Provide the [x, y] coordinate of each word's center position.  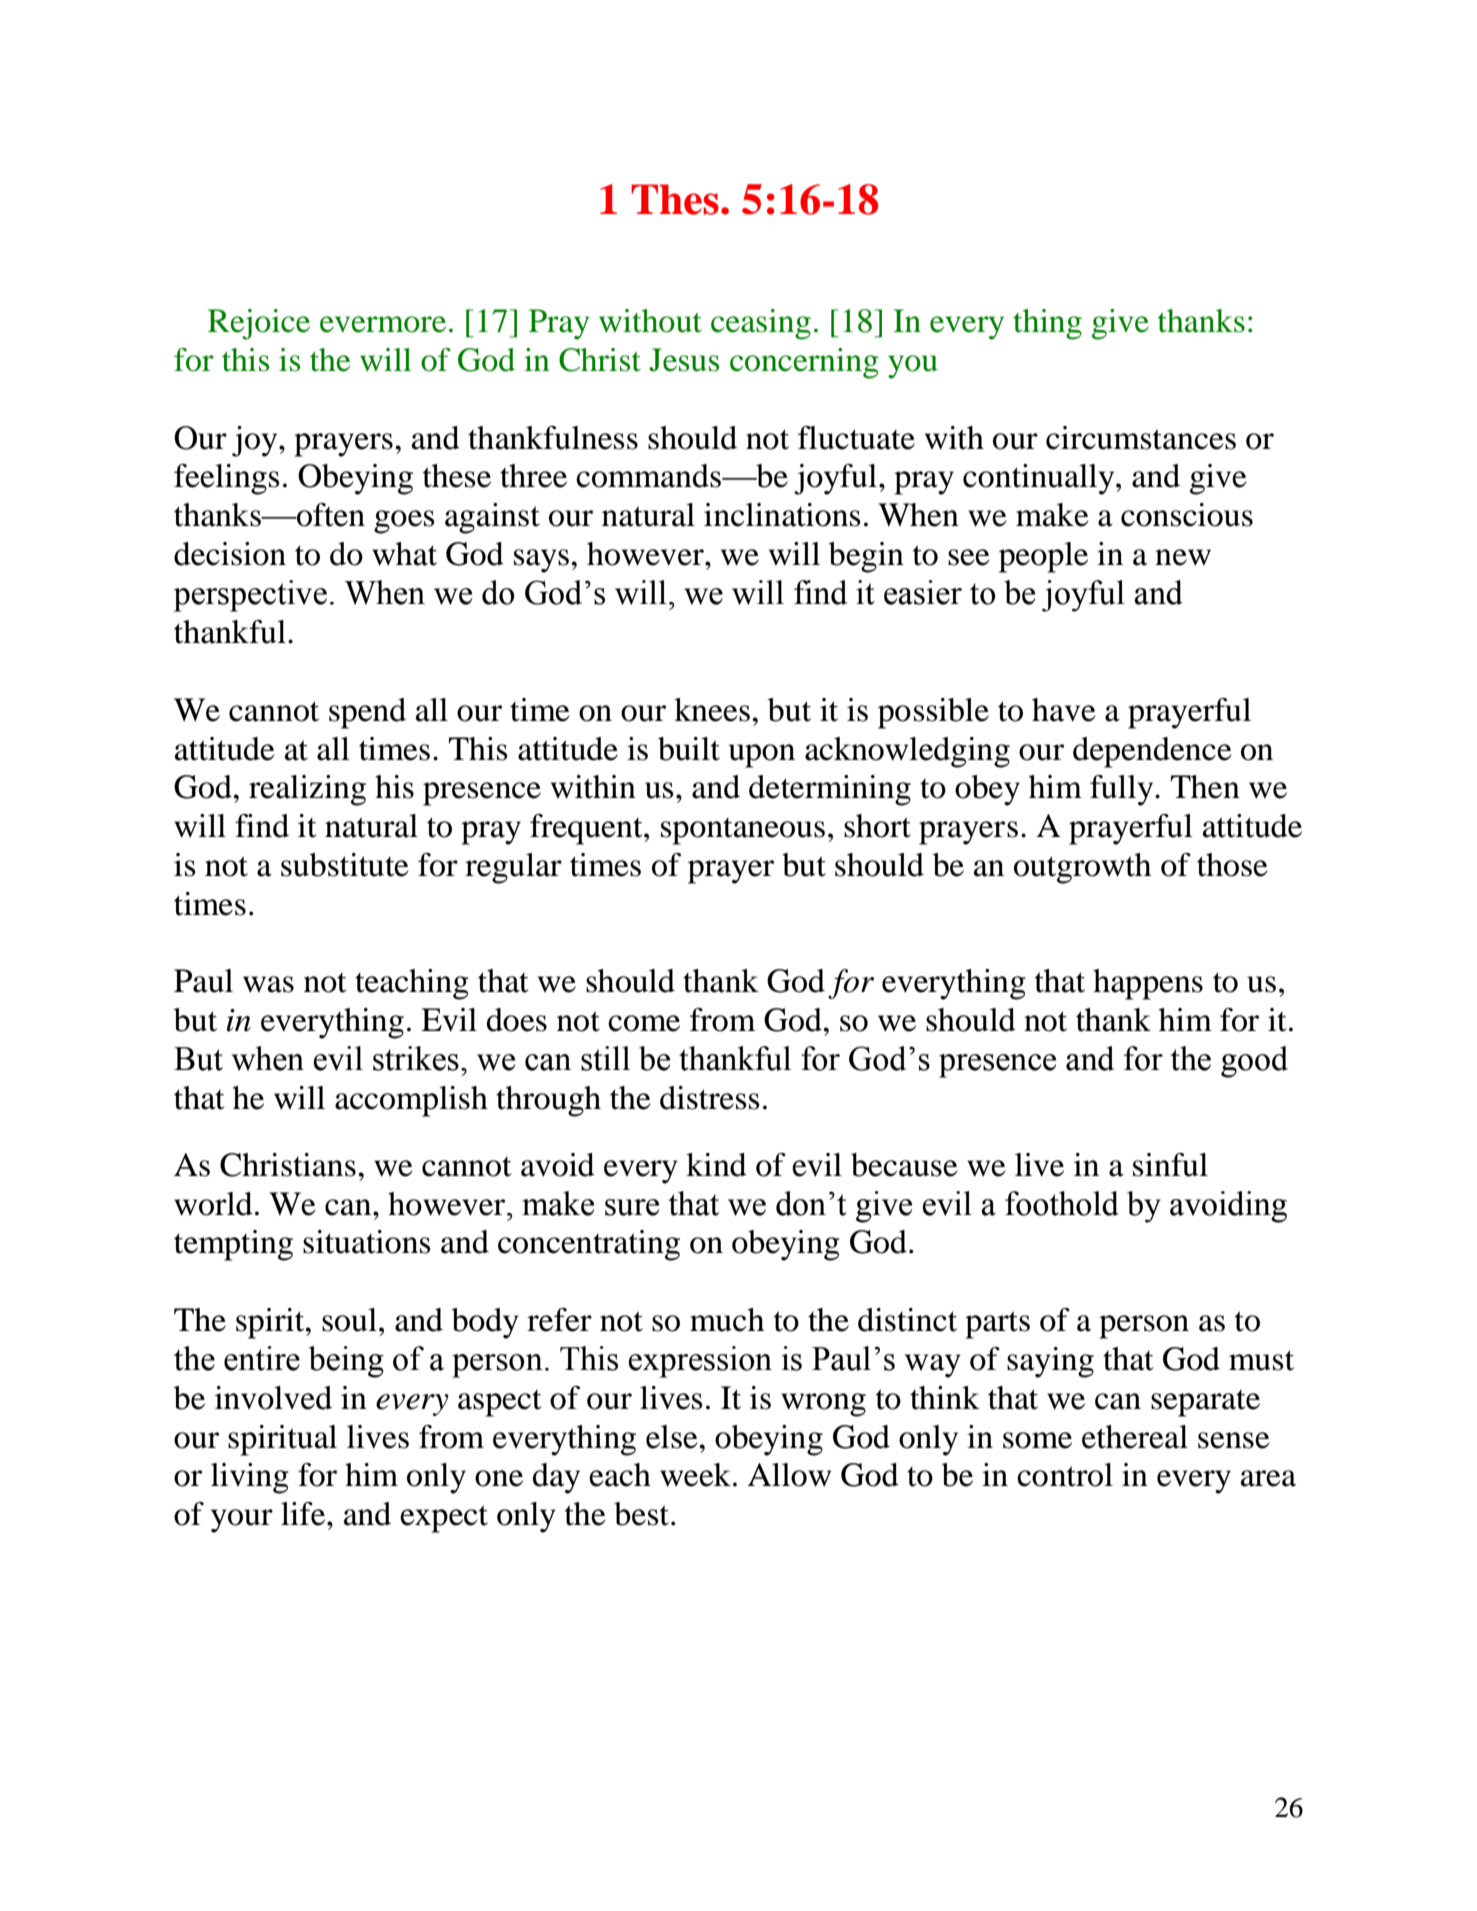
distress [710, 1098]
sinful [1170, 1165]
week [695, 1475]
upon [762, 756]
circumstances [1141, 438]
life [304, 1514]
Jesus [684, 360]
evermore [383, 324]
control [1065, 1475]
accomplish [411, 1101]
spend [367, 713]
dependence [1152, 752]
